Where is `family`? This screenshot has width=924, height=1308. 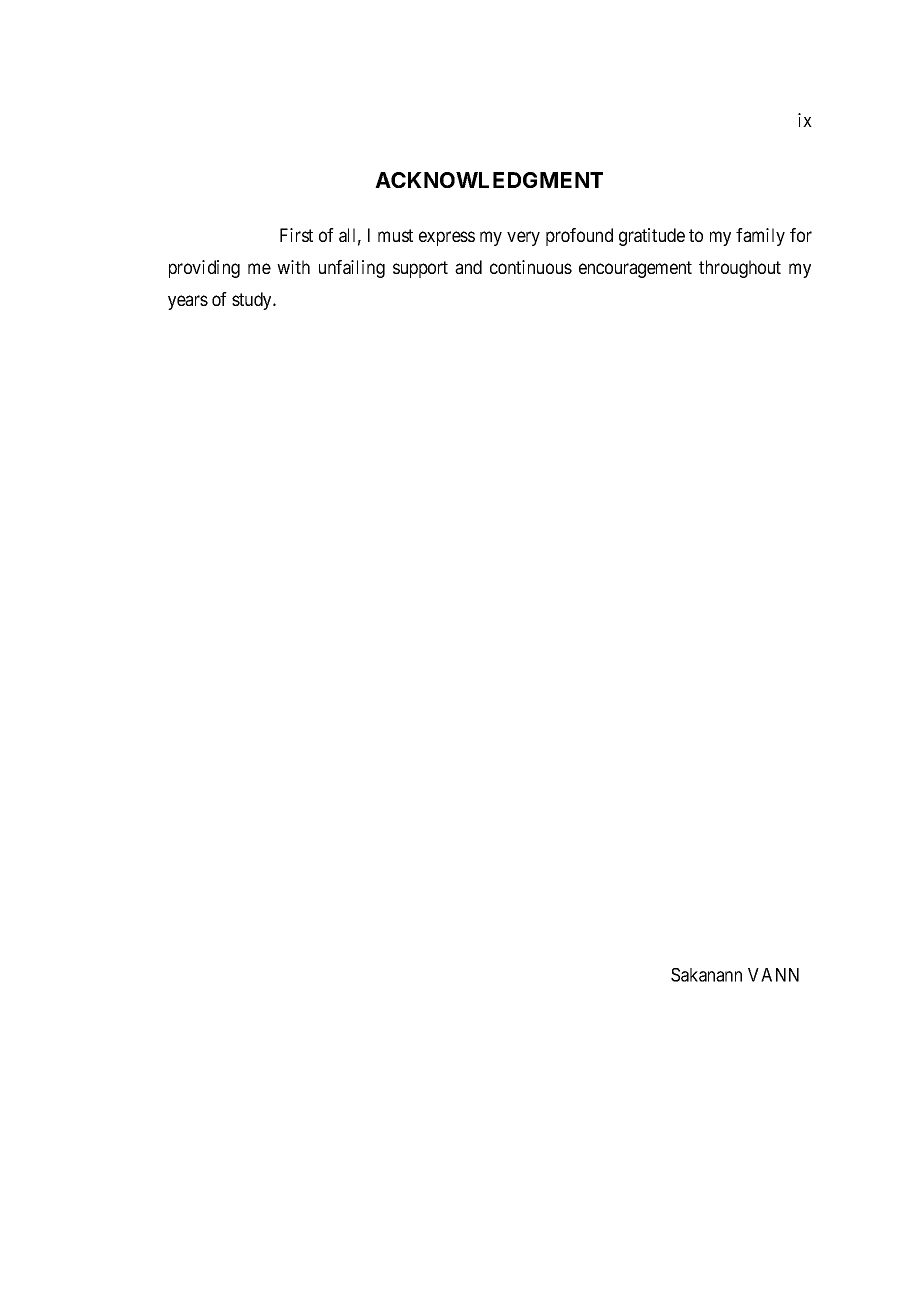 family is located at coordinates (760, 237).
